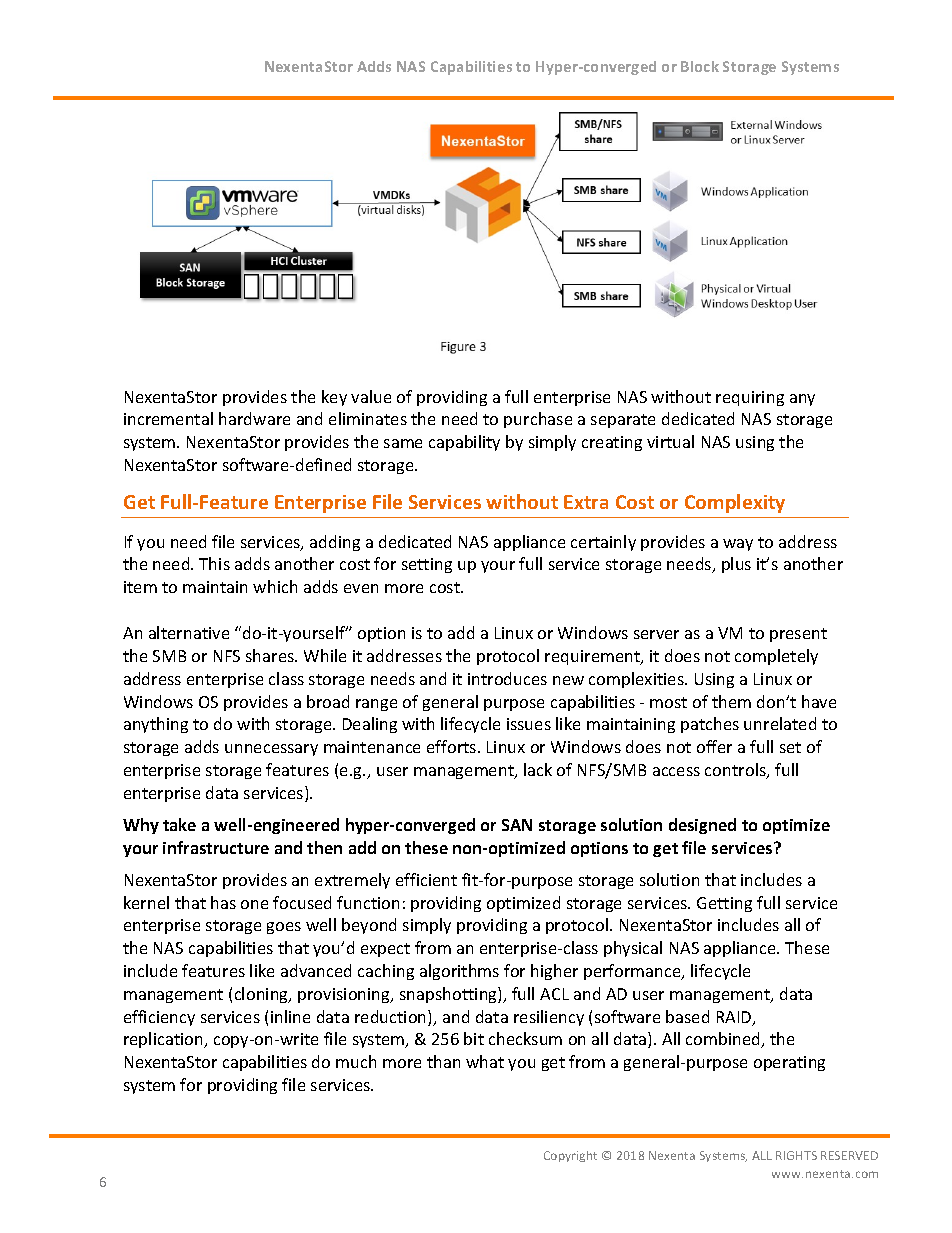 The height and width of the image is (1233, 952). Describe the element at coordinates (254, 418) in the image. I see `hardware` at that location.
